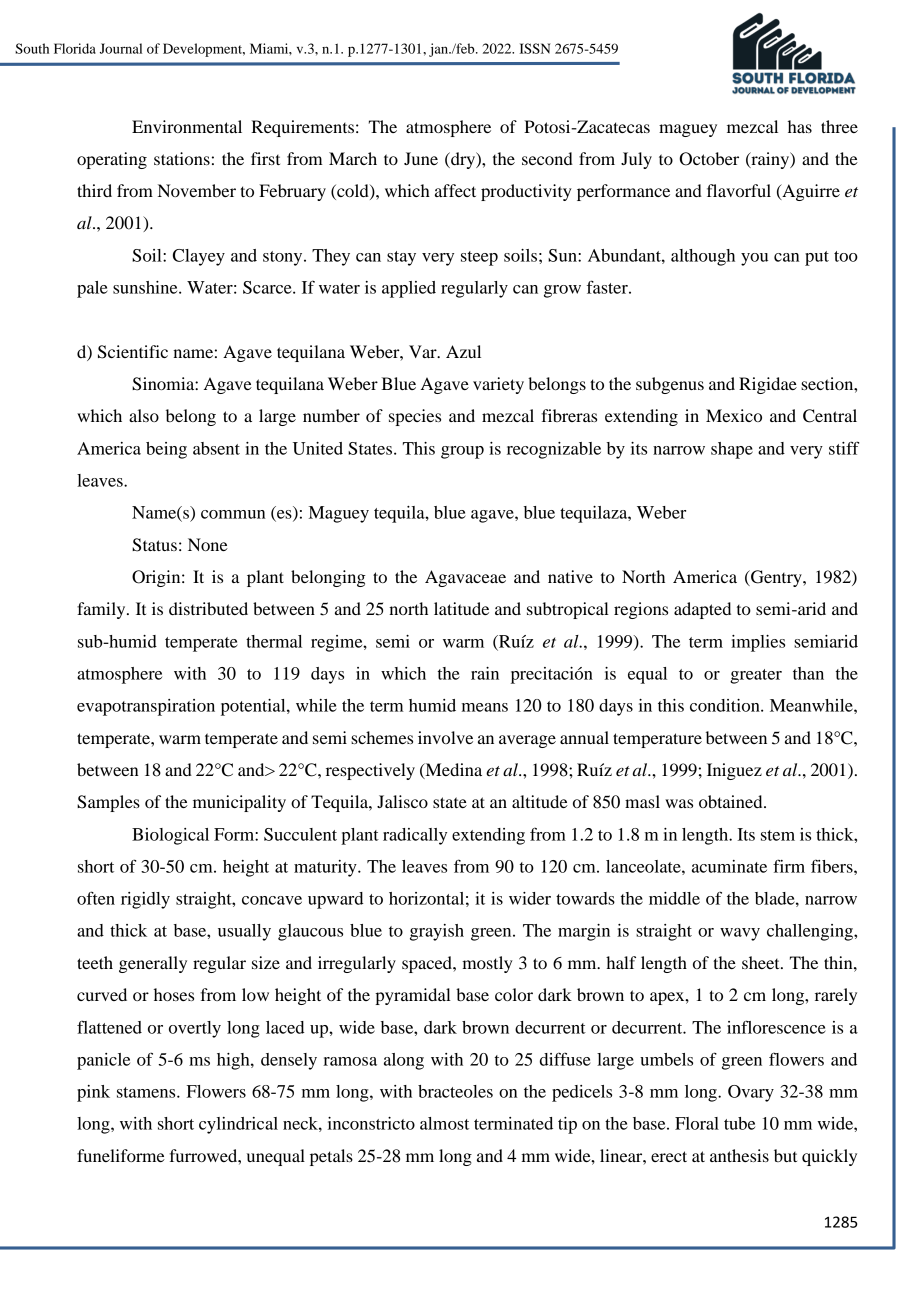  Describe the element at coordinates (734, 415) in the screenshot. I see `Mexico` at that location.
